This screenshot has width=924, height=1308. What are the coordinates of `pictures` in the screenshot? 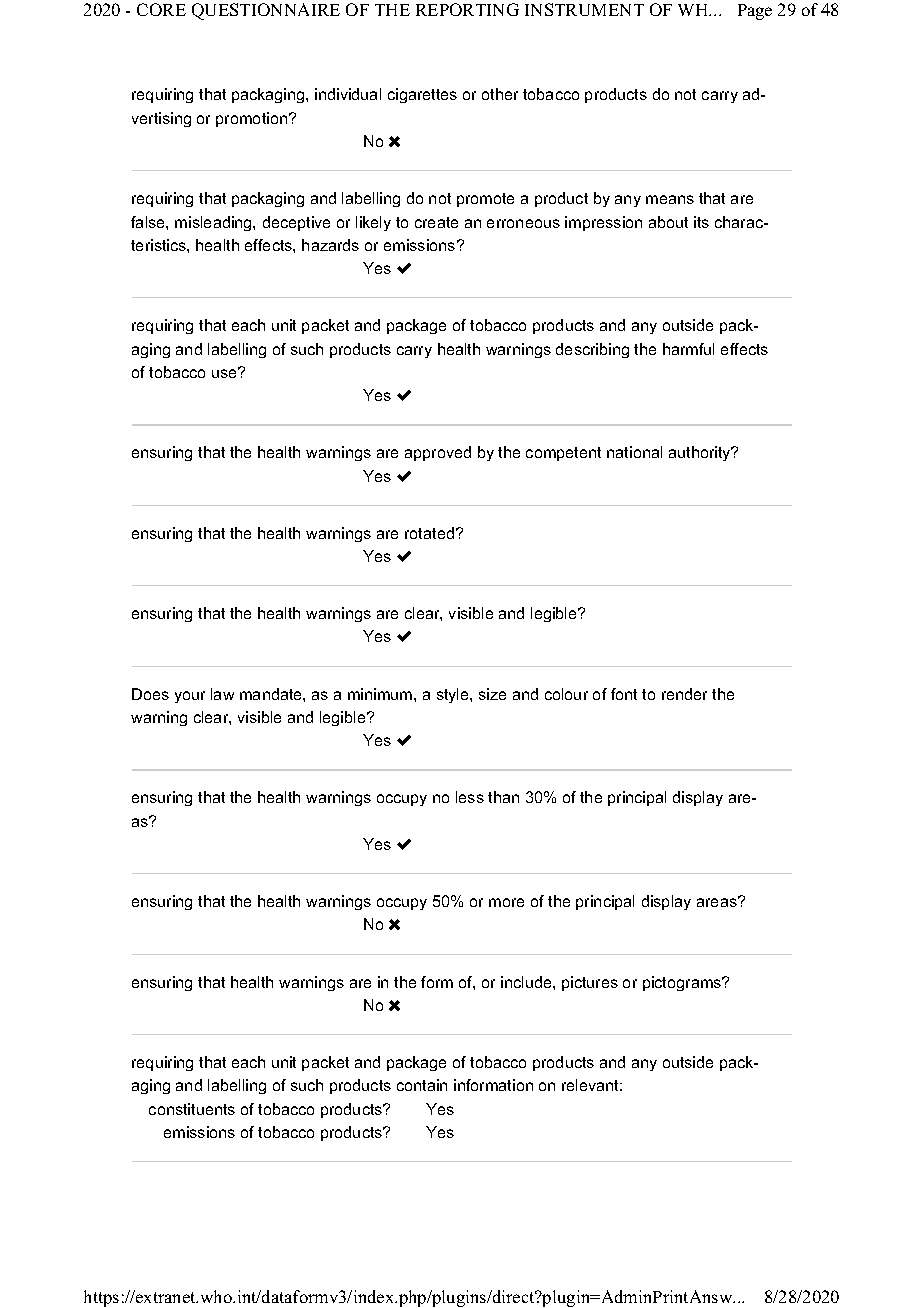 It's located at (590, 983).
